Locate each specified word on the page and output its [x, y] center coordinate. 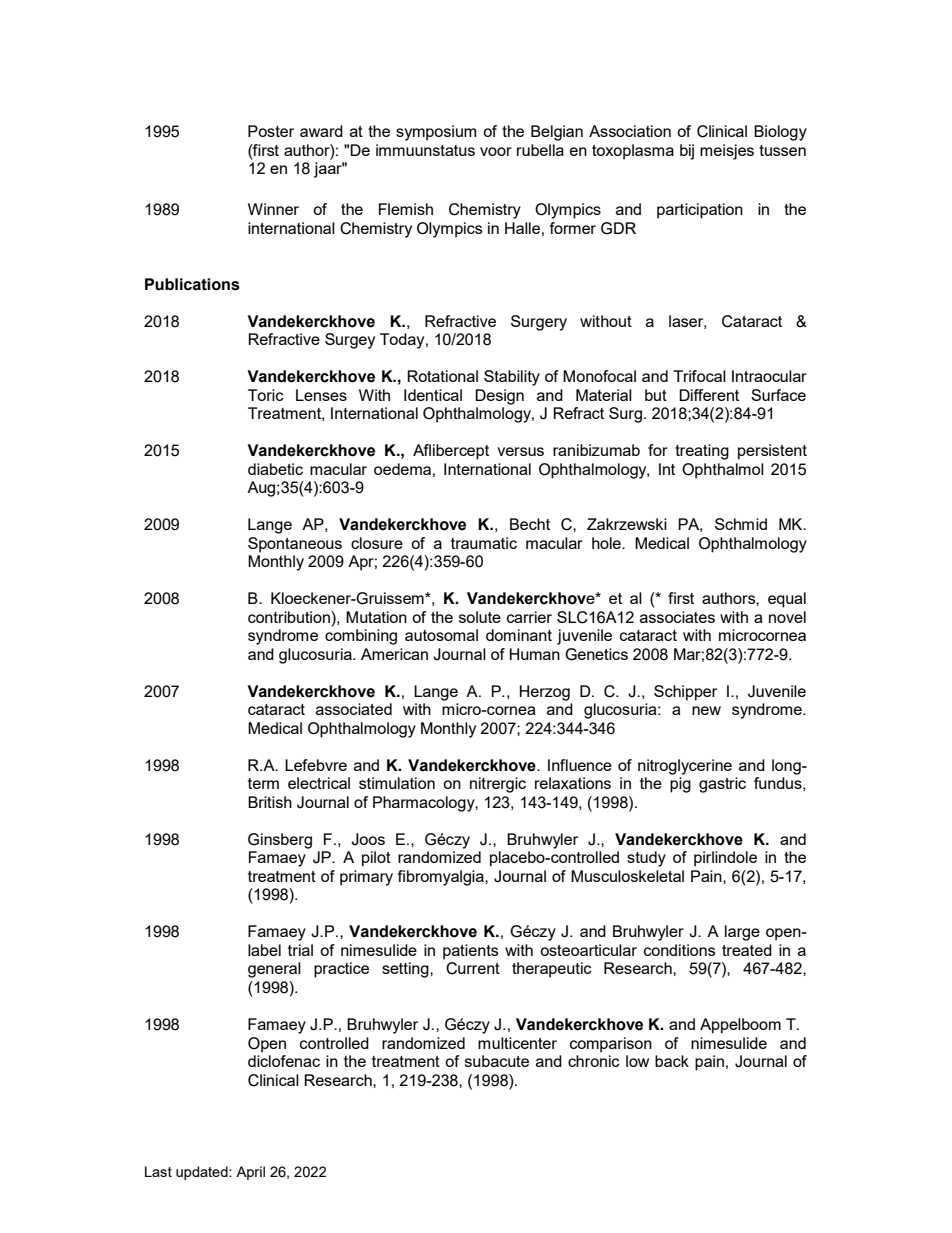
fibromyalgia [442, 878]
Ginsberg [280, 841]
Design [499, 397]
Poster [271, 131]
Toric [266, 395]
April [250, 1173]
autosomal [441, 635]
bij [687, 152]
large [742, 933]
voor [496, 151]
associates [677, 617]
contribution [290, 617]
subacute [497, 1061]
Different [709, 395]
